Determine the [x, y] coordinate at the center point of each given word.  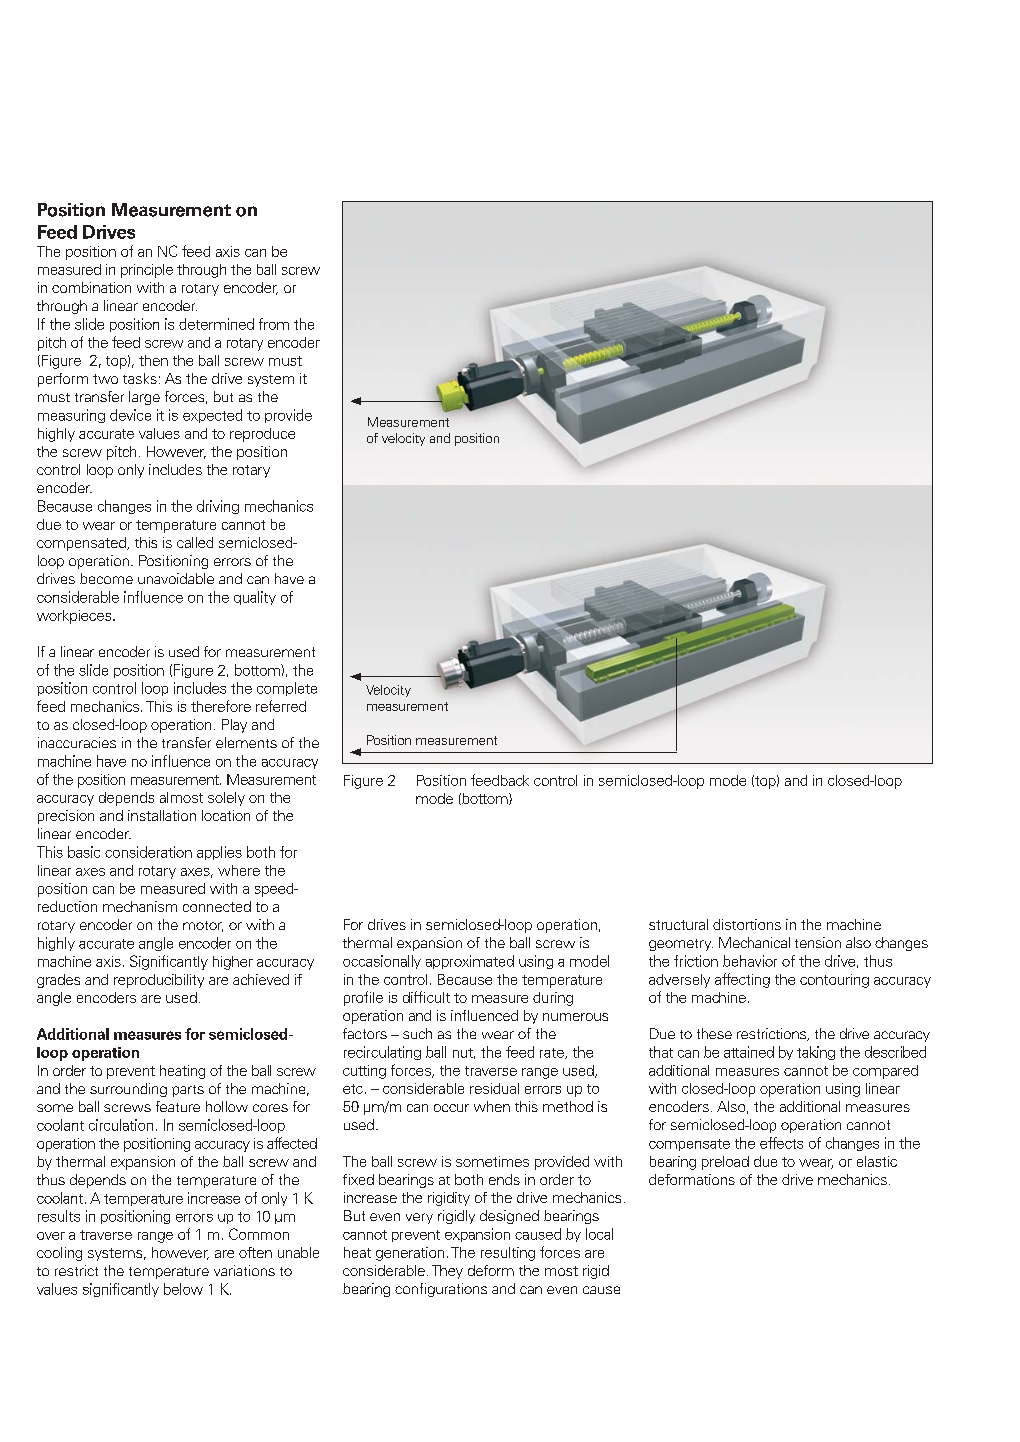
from [274, 324]
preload [725, 1163]
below [183, 1289]
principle [147, 271]
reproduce [262, 435]
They [447, 1272]
